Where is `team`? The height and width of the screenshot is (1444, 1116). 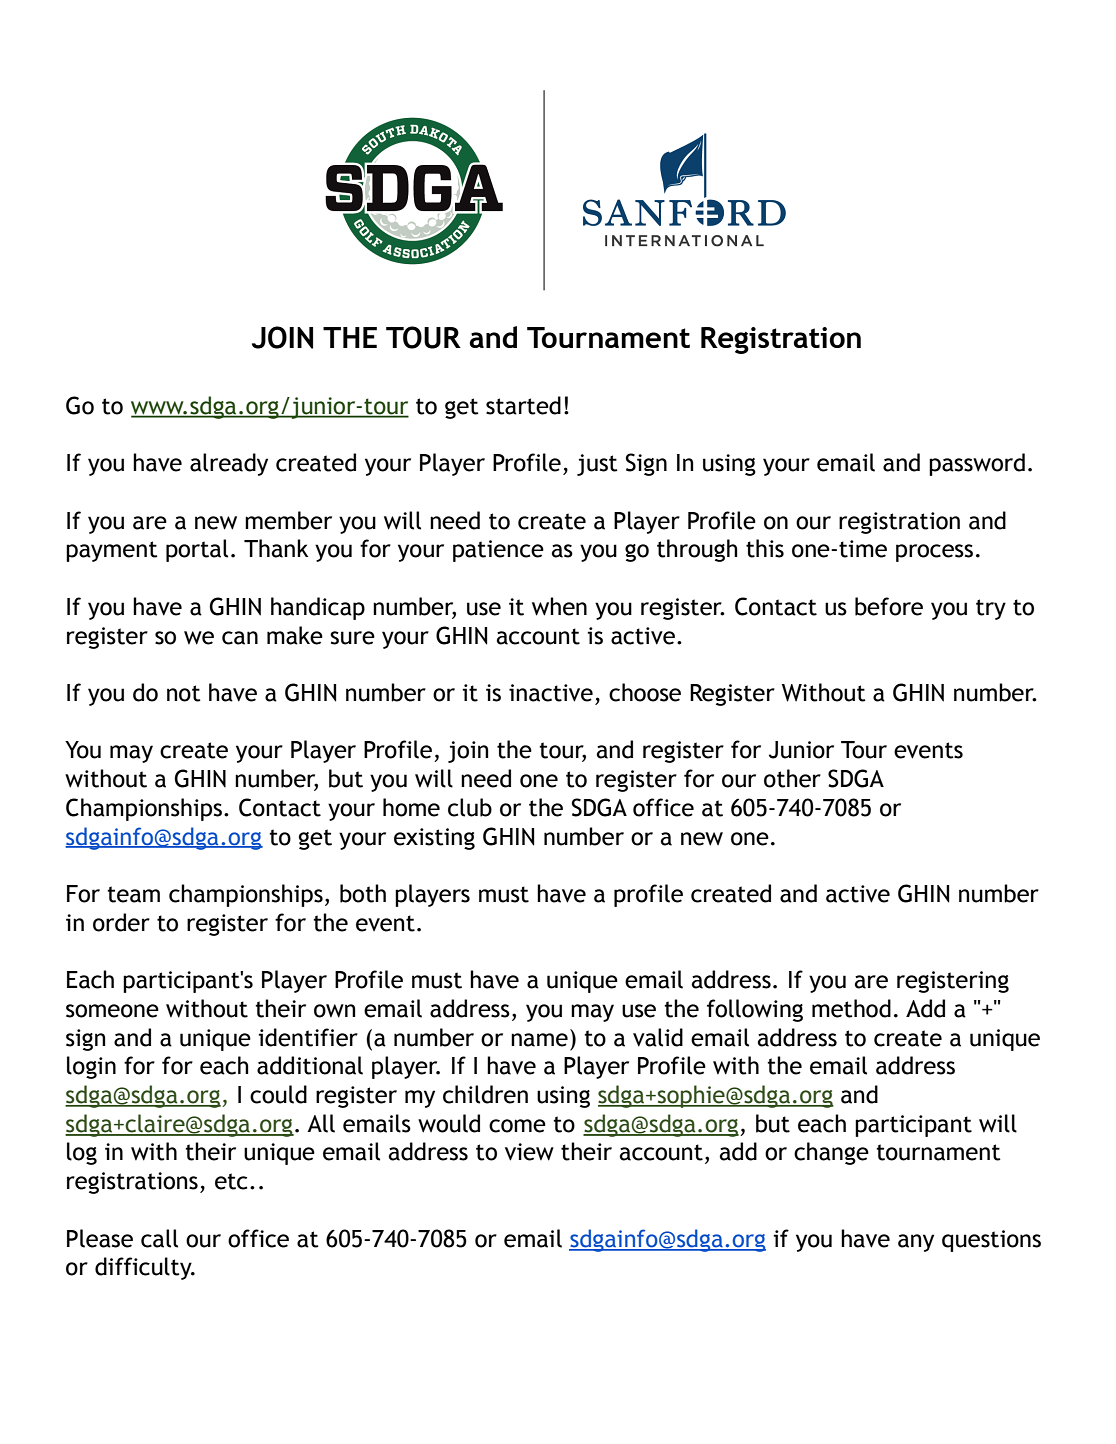
team is located at coordinates (133, 894).
